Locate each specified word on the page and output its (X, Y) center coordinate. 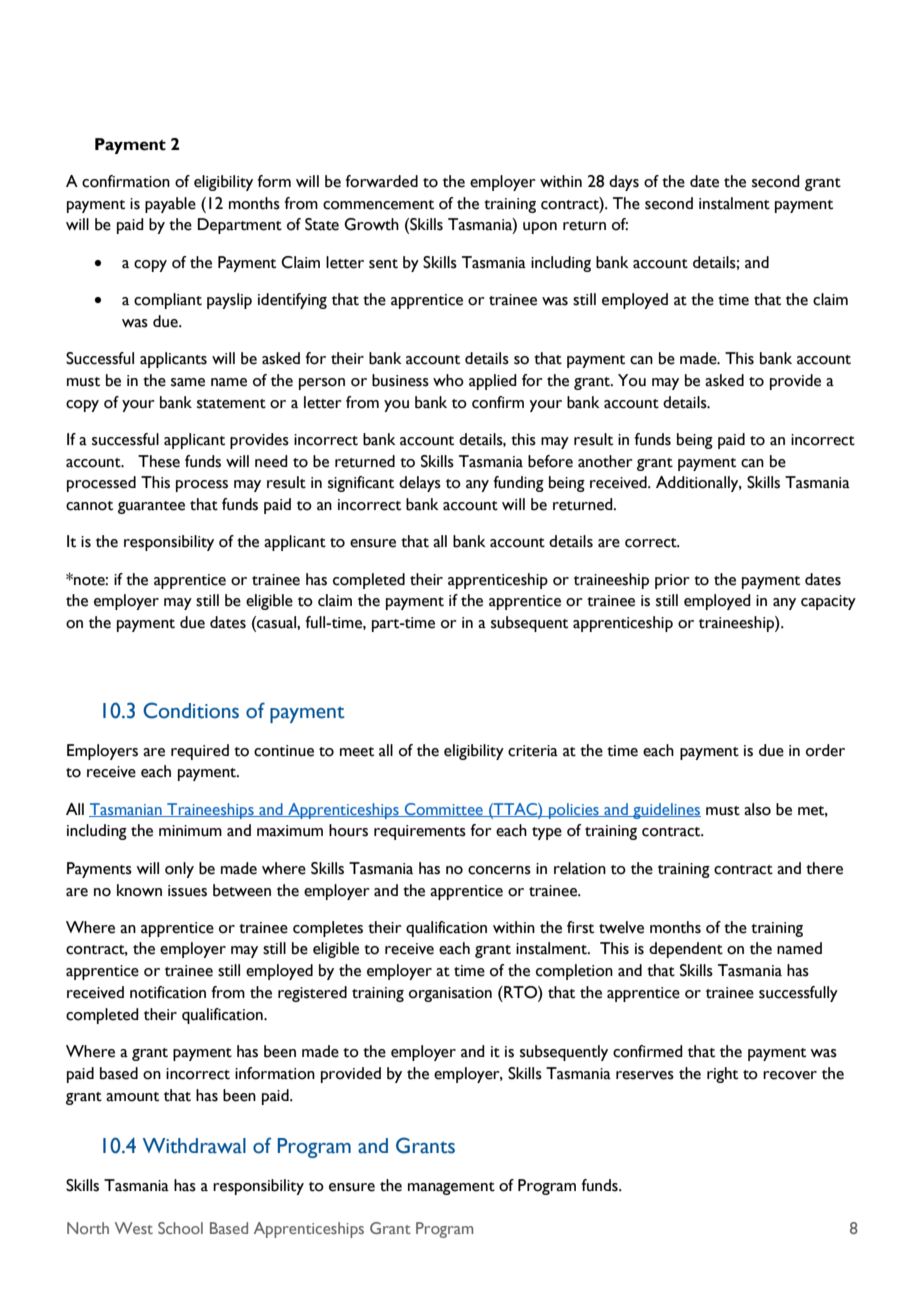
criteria (533, 751)
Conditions (191, 710)
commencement (378, 205)
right (722, 1075)
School (180, 1228)
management (451, 1188)
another (605, 461)
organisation (450, 994)
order (825, 750)
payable (170, 205)
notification (168, 992)
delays (420, 484)
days (624, 183)
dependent (686, 950)
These (159, 461)
